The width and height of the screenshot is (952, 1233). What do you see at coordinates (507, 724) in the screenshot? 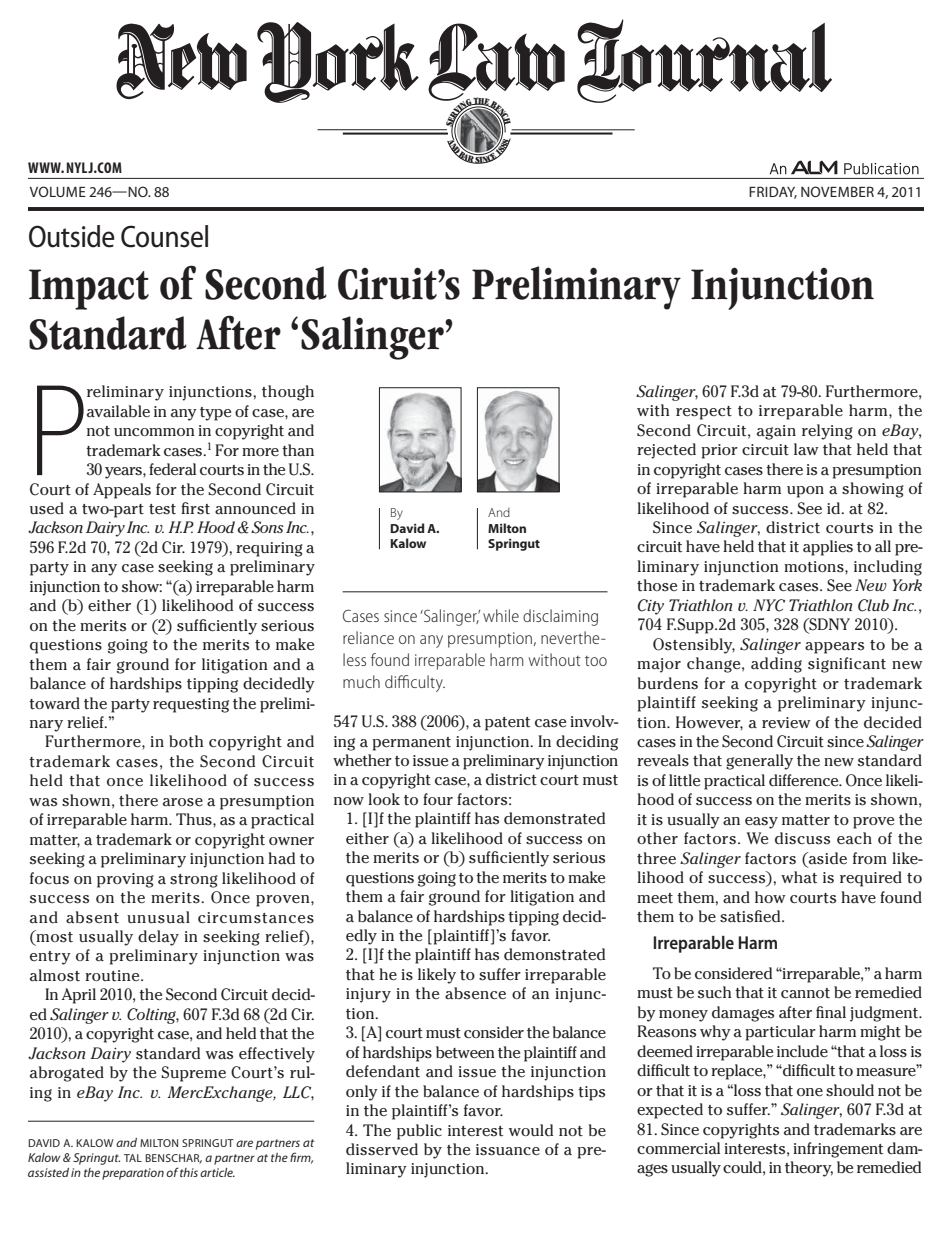
I see `patent` at bounding box center [507, 724].
